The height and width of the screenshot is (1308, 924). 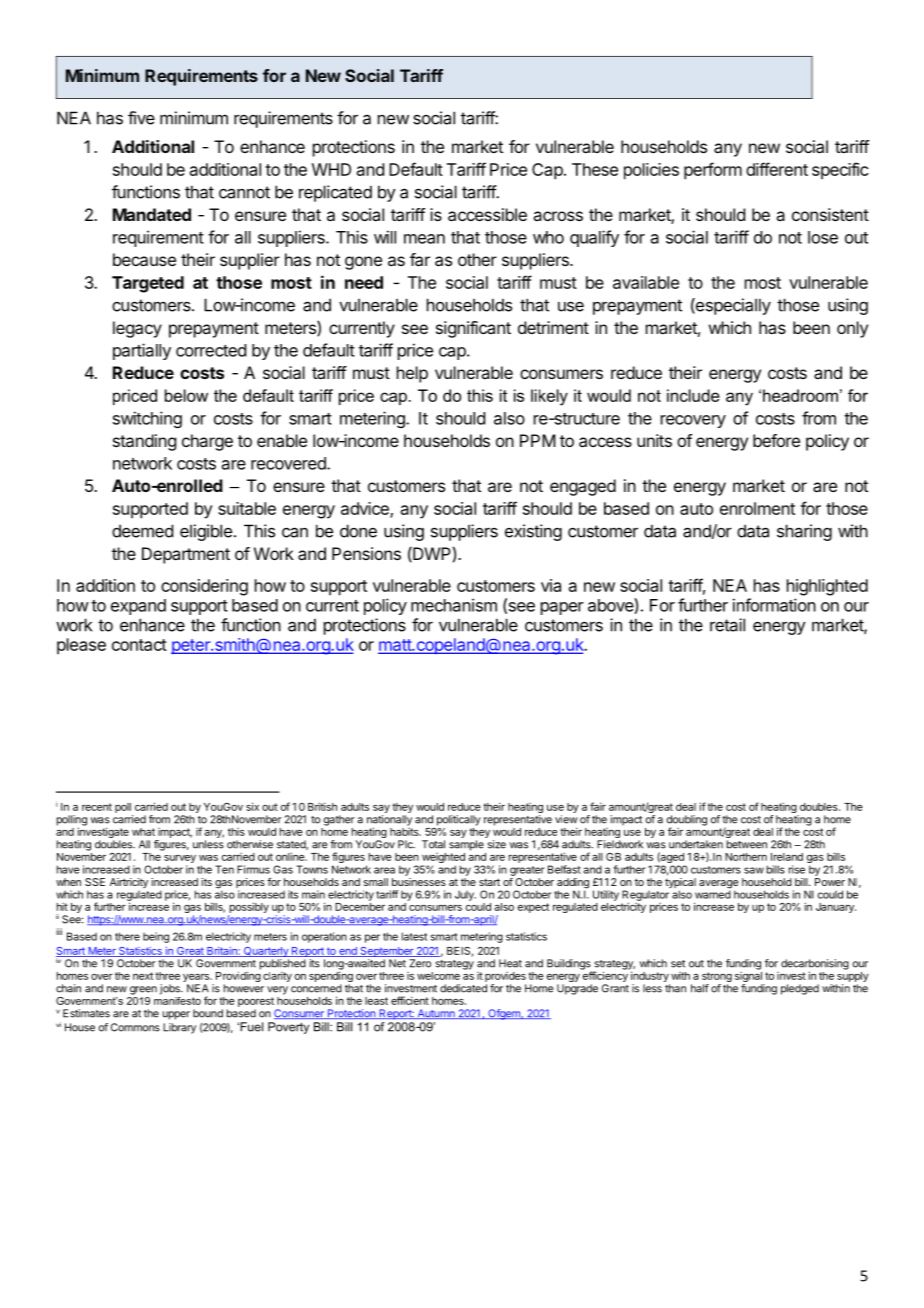 I want to click on different, so click(x=777, y=169).
